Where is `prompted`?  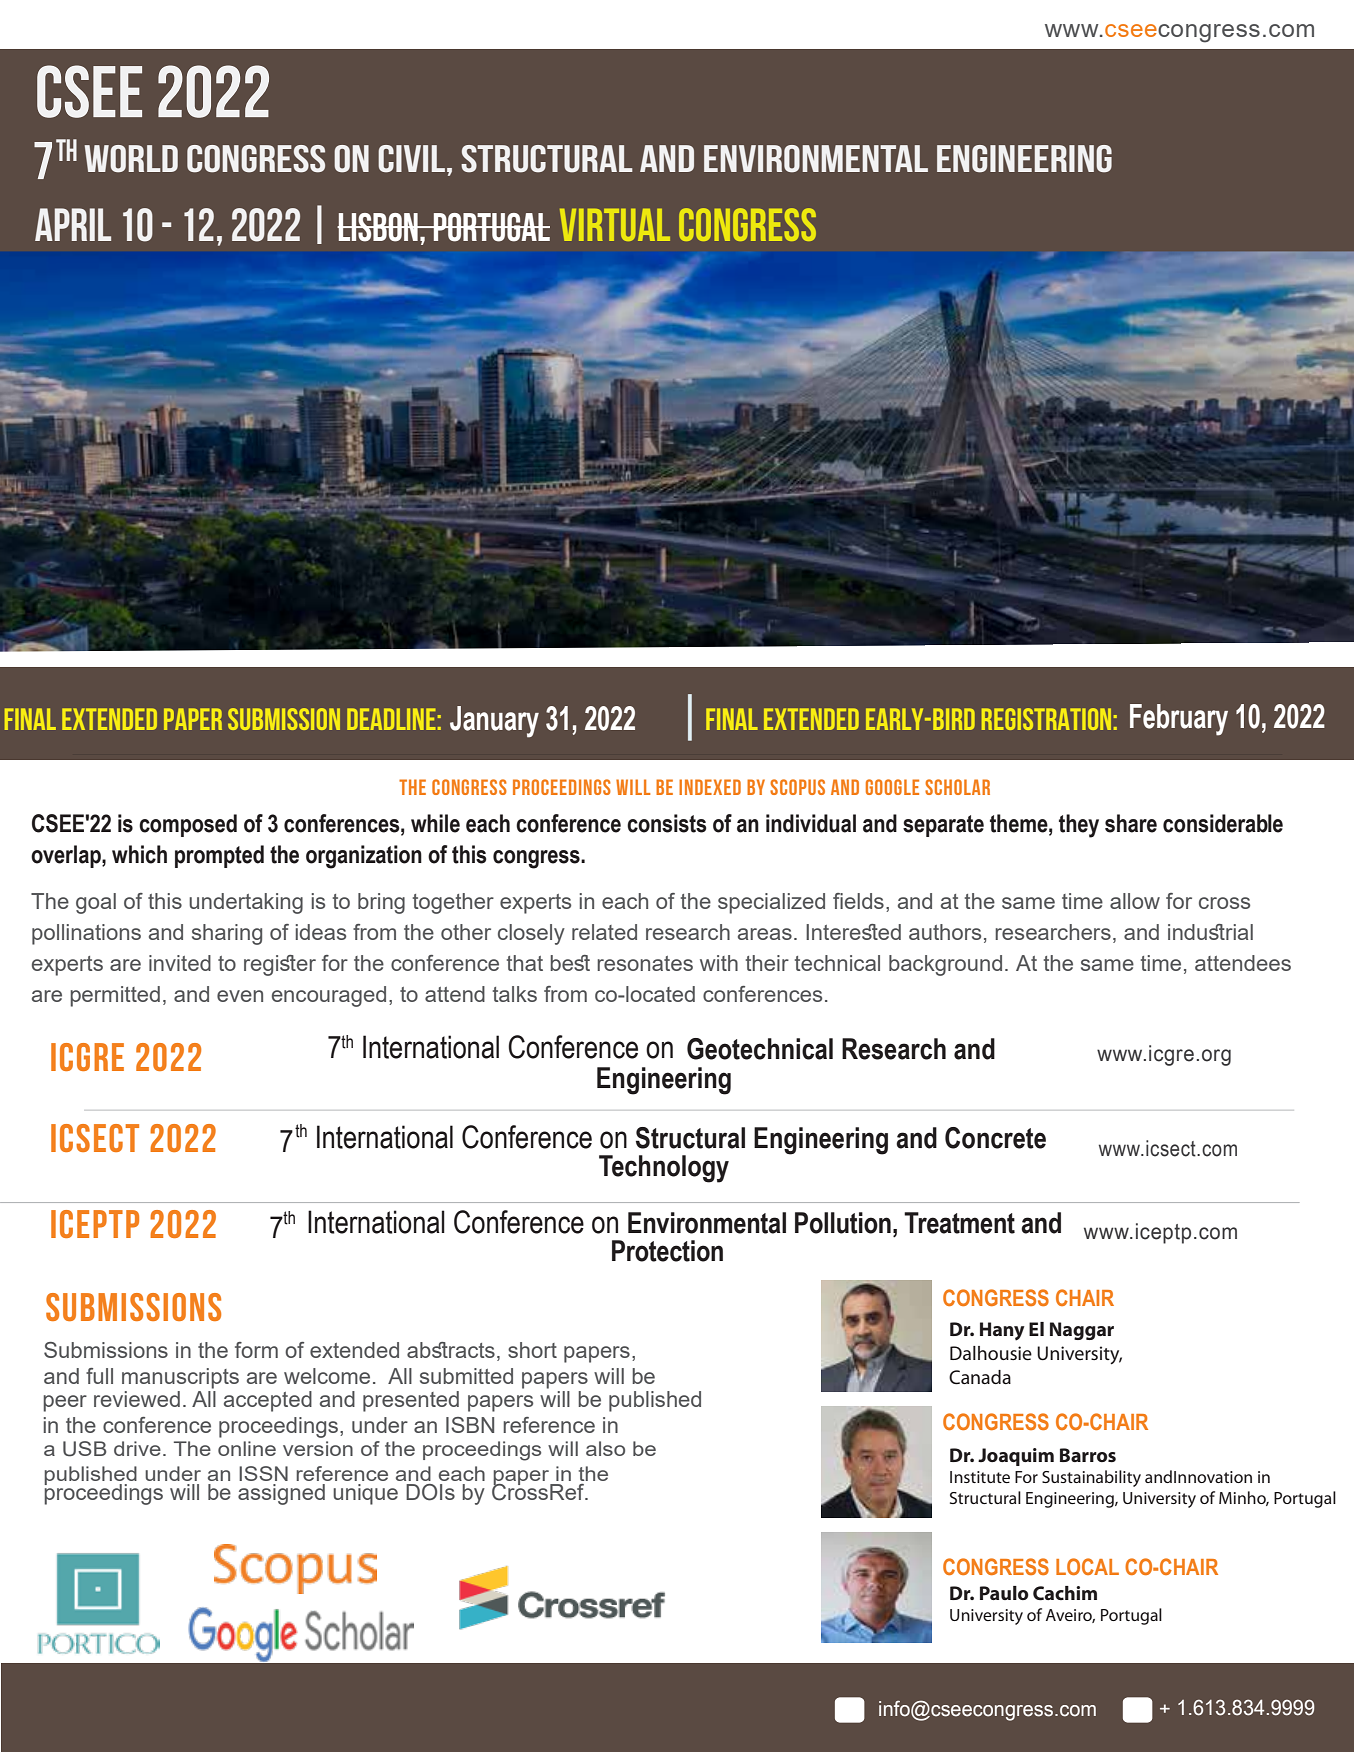
prompted is located at coordinates (219, 856).
